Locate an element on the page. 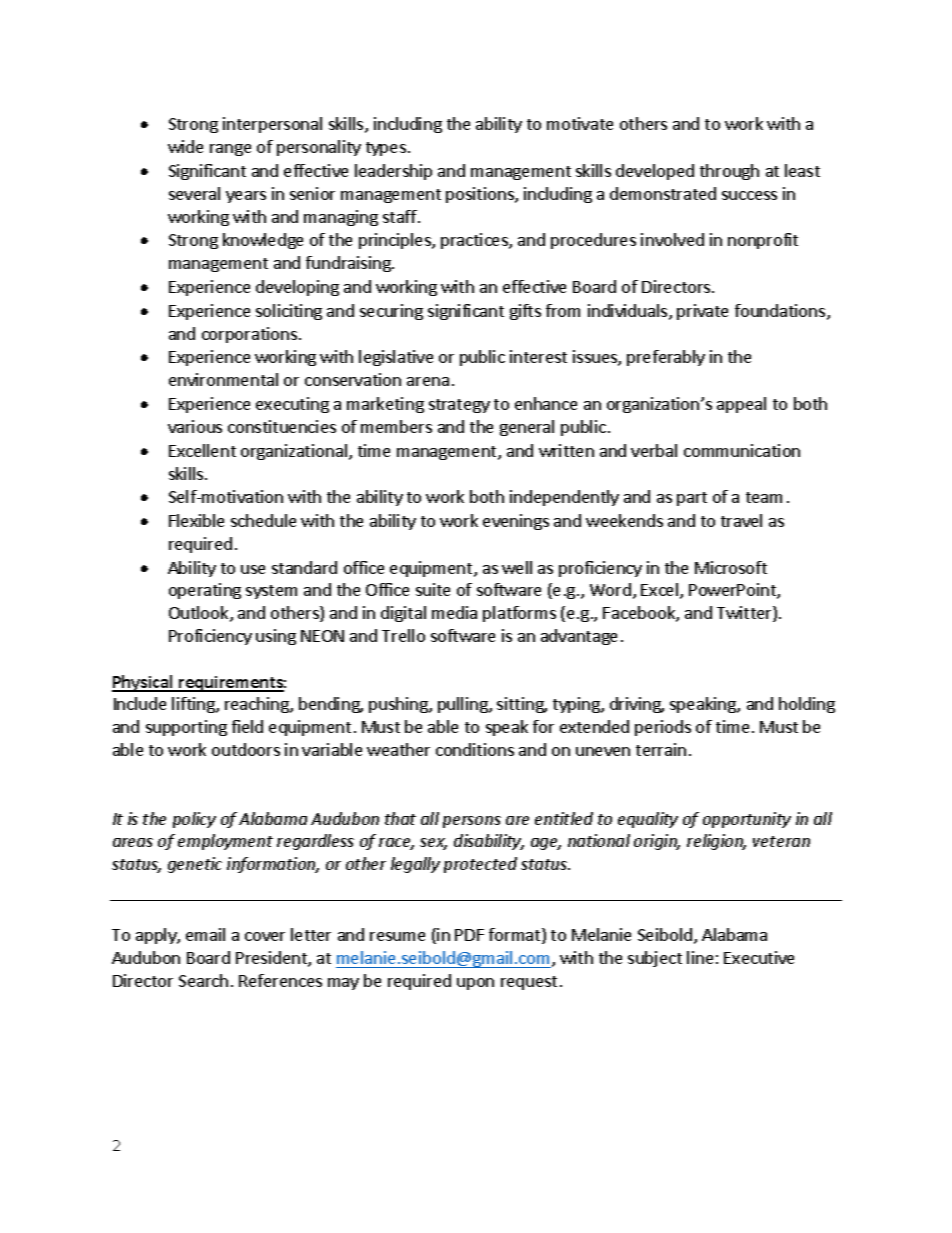 Image resolution: width=952 pixels, height=1233 pixels. various is located at coordinates (195, 426).
